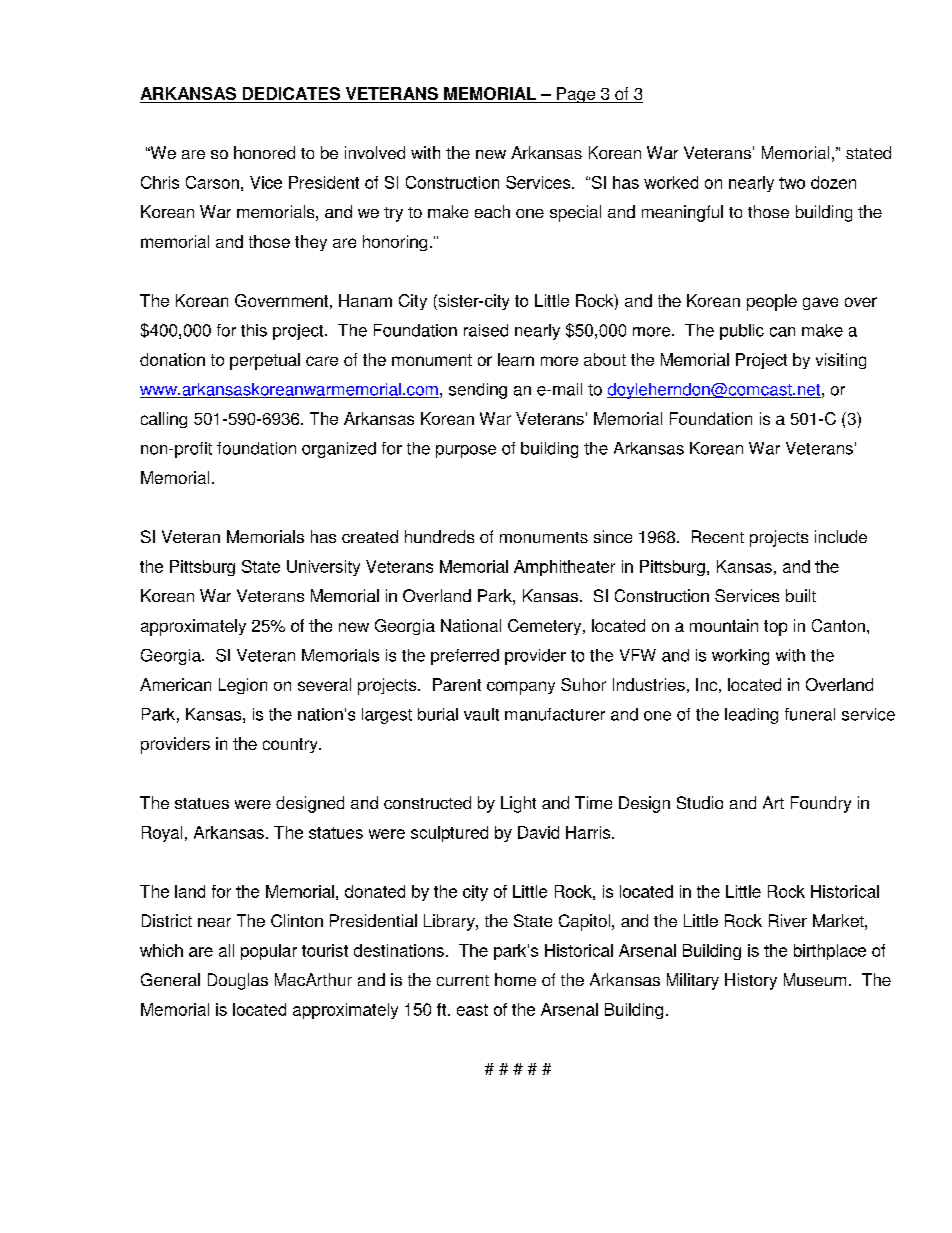 The height and width of the screenshot is (1233, 952). Describe the element at coordinates (576, 95) in the screenshot. I see `Page` at that location.
